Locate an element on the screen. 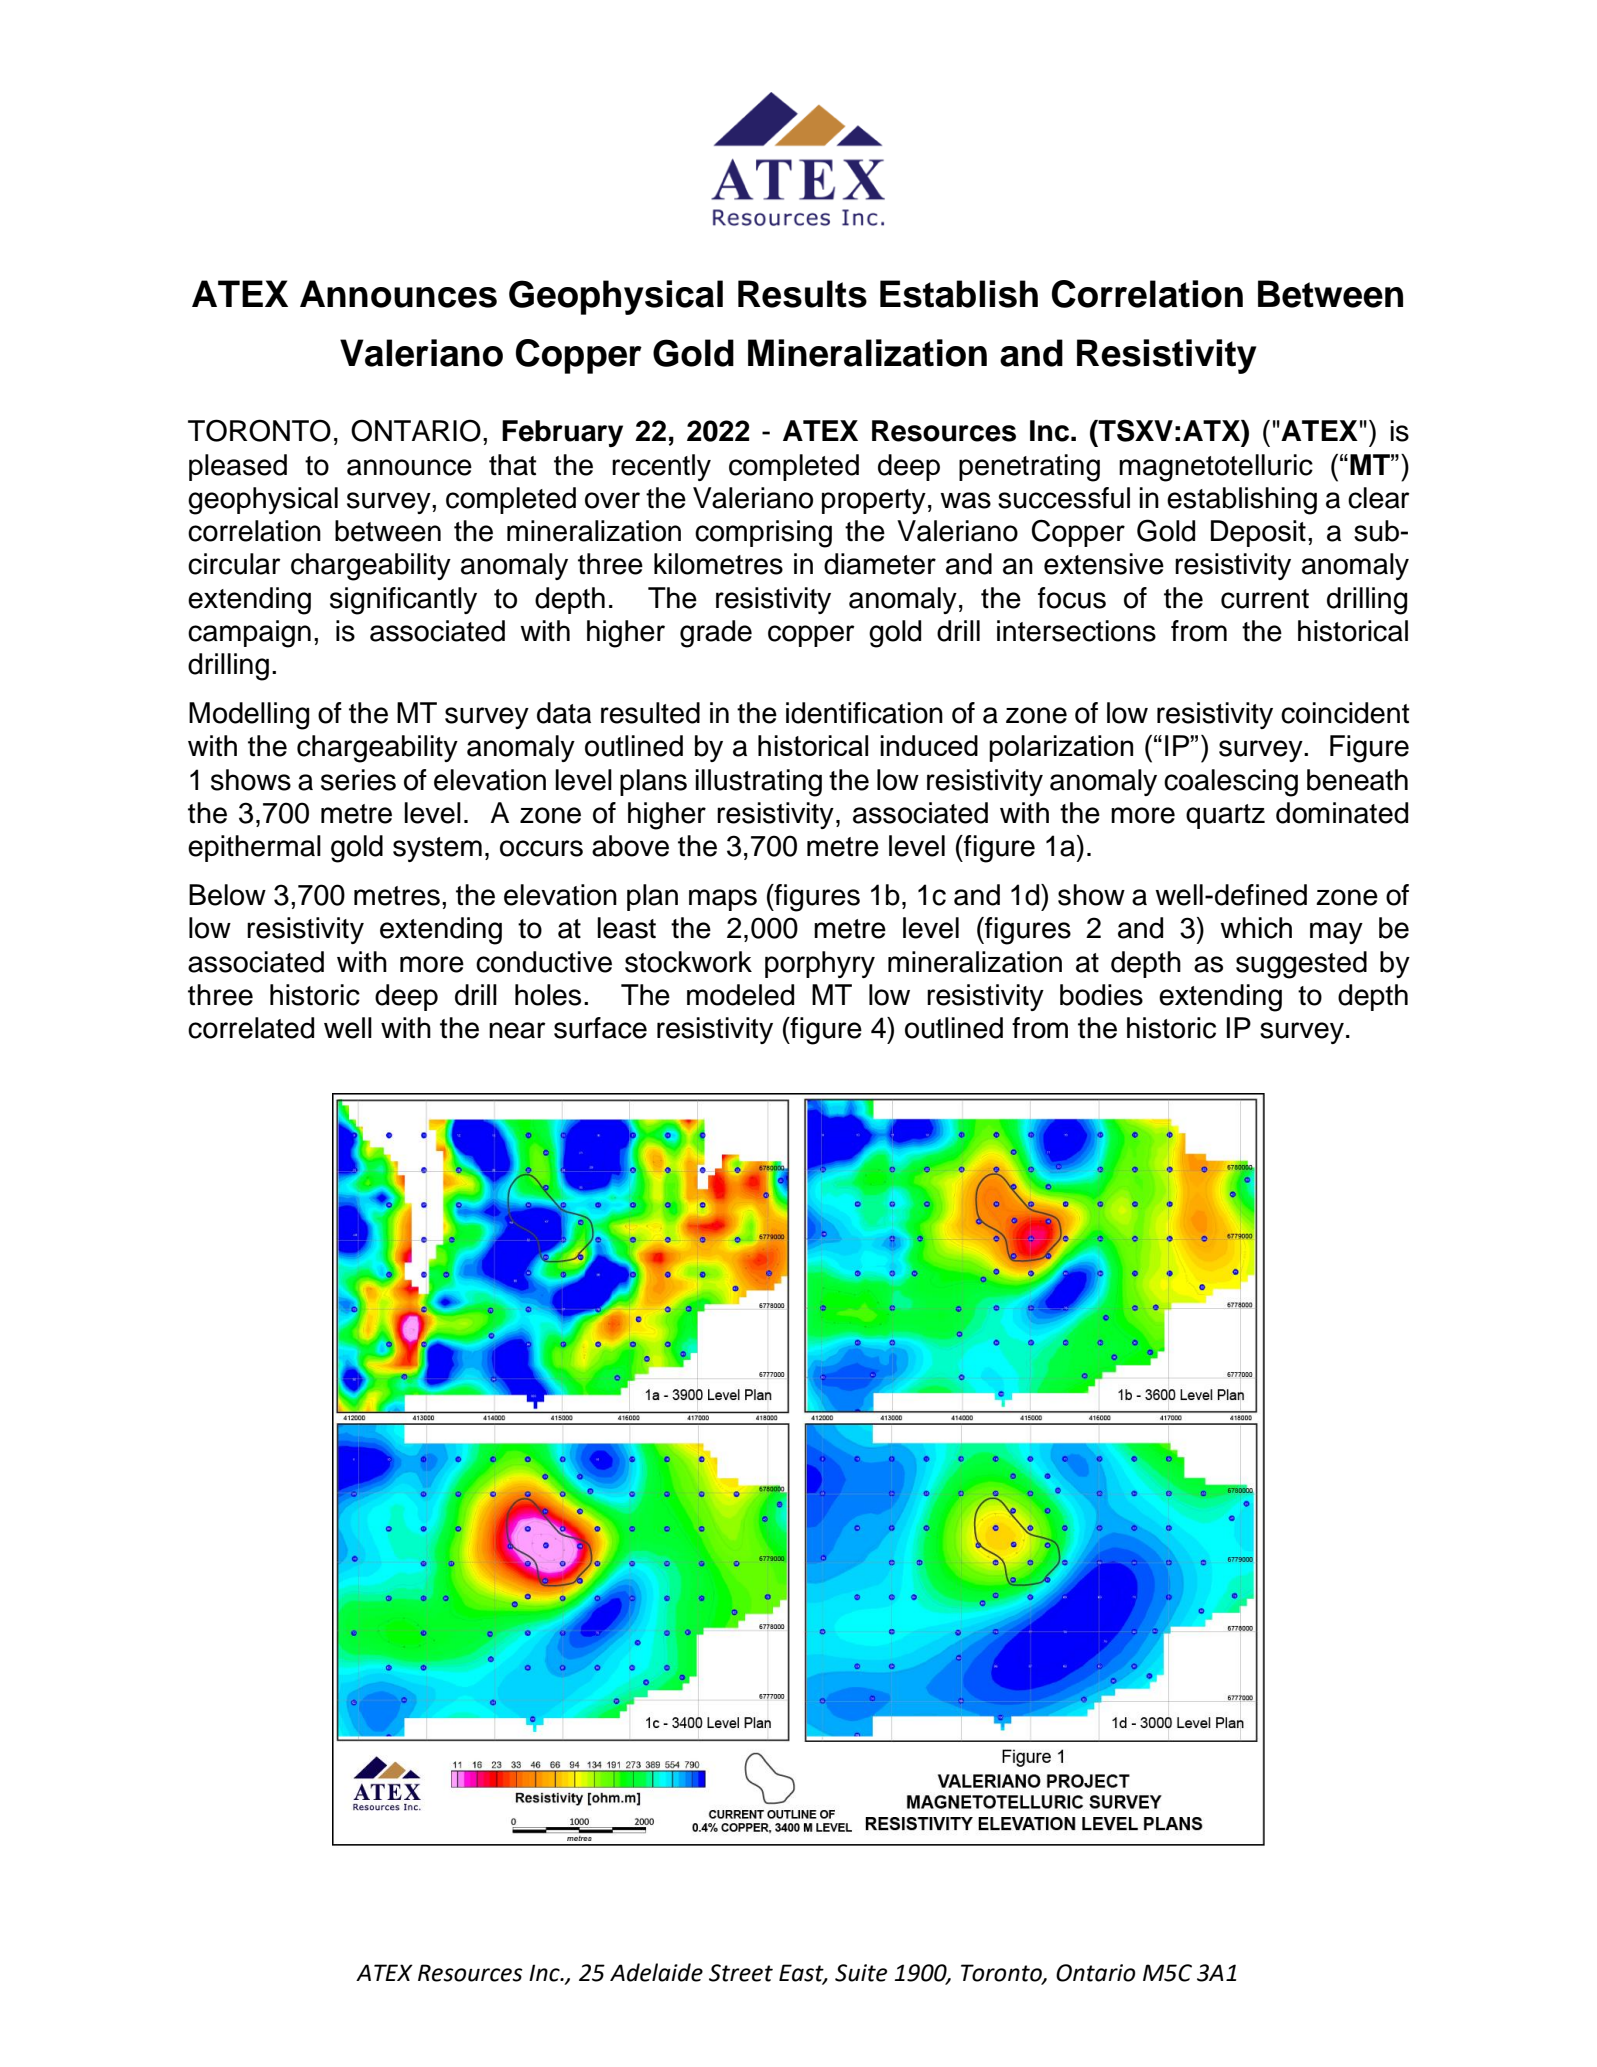  correlated is located at coordinates (251, 1028).
